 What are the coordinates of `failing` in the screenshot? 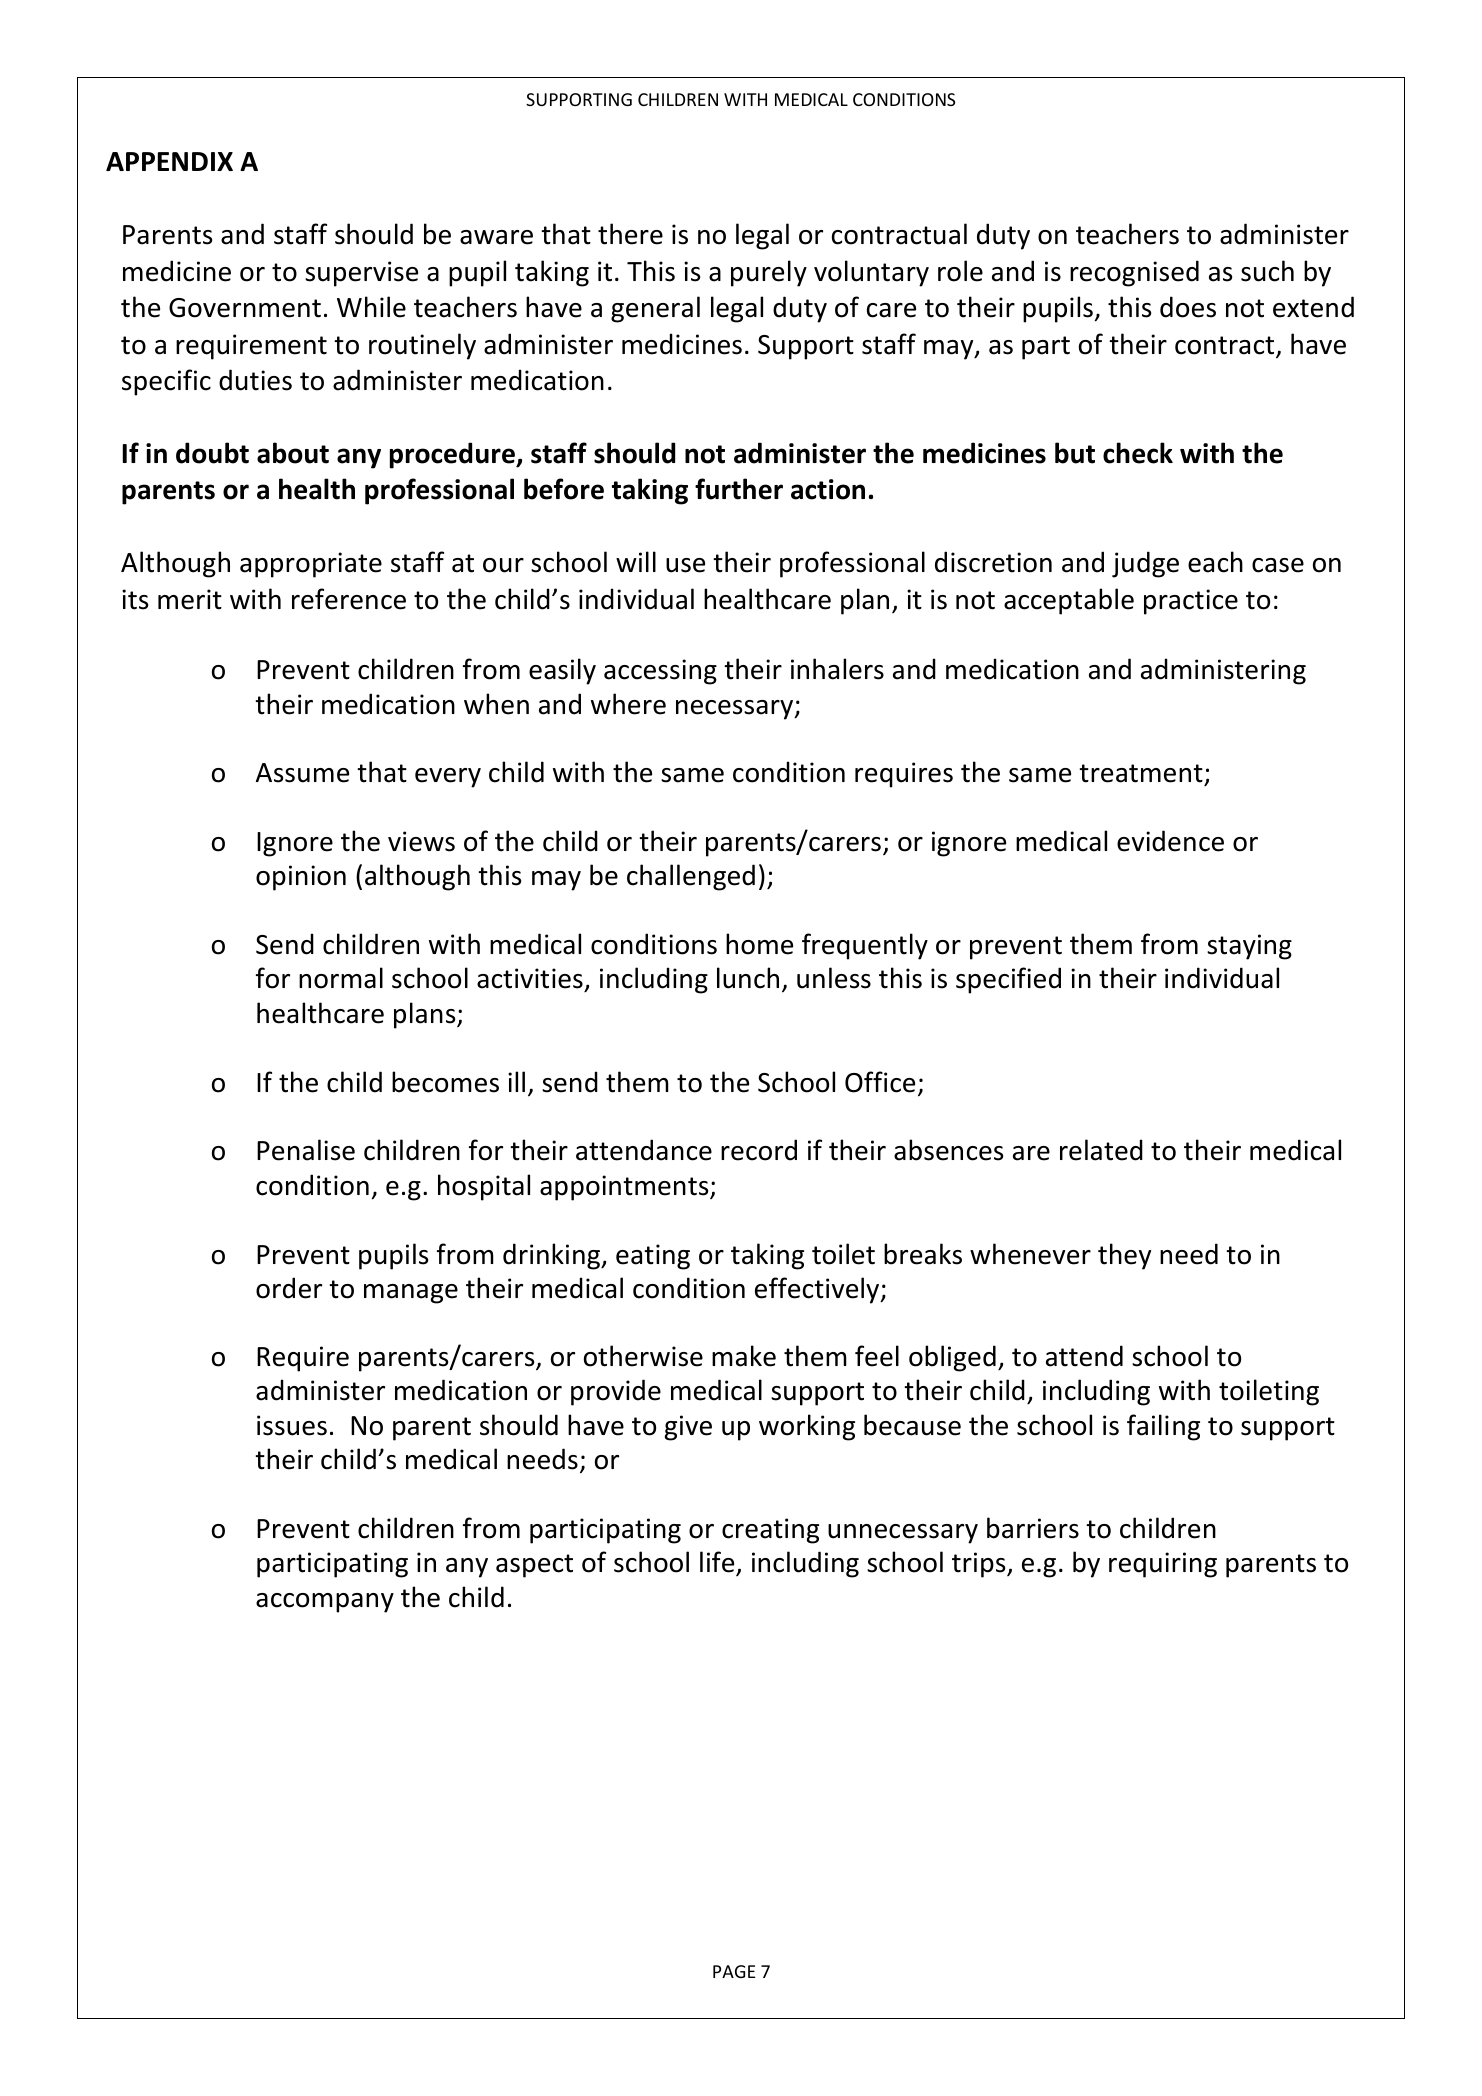 It's located at (1163, 1427).
